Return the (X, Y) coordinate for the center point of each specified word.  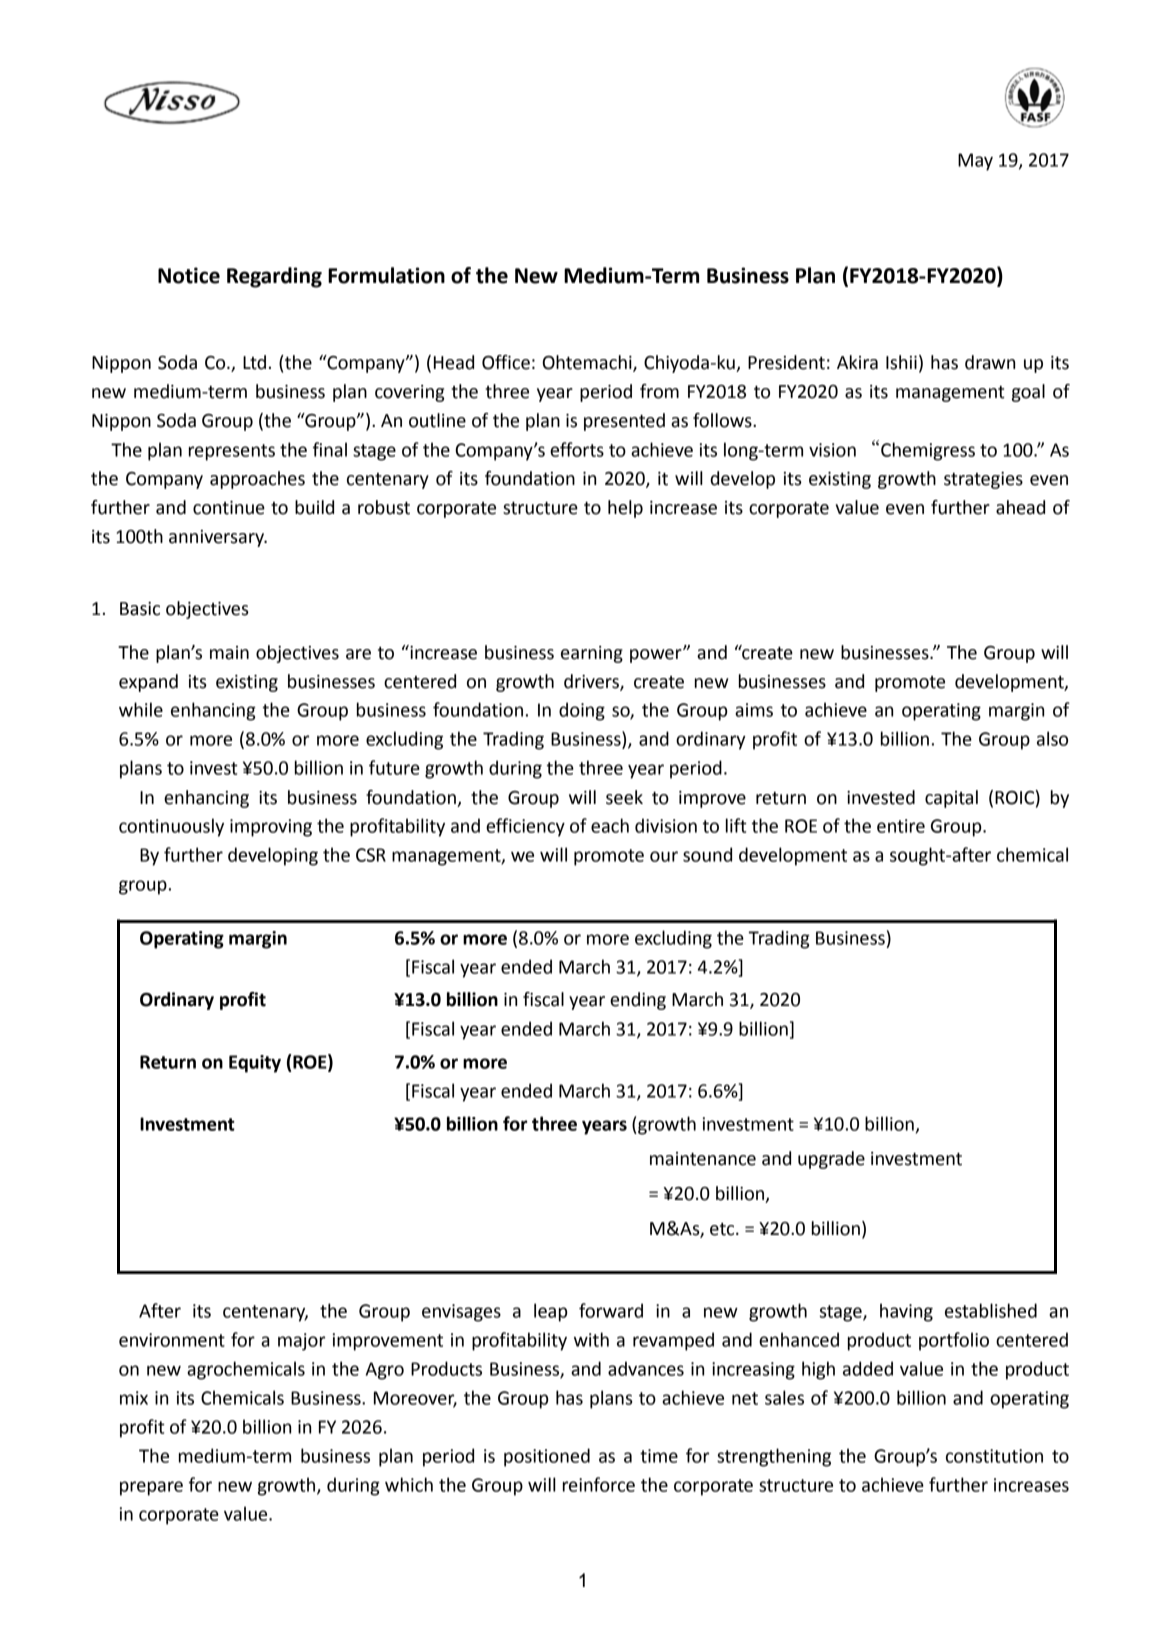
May (975, 162)
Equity (255, 1064)
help (625, 509)
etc (723, 1229)
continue (229, 508)
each (610, 825)
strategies (983, 480)
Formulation (386, 275)
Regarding (274, 277)
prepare (151, 1488)
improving (271, 828)
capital (951, 799)
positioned (547, 1457)
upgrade (831, 1160)
